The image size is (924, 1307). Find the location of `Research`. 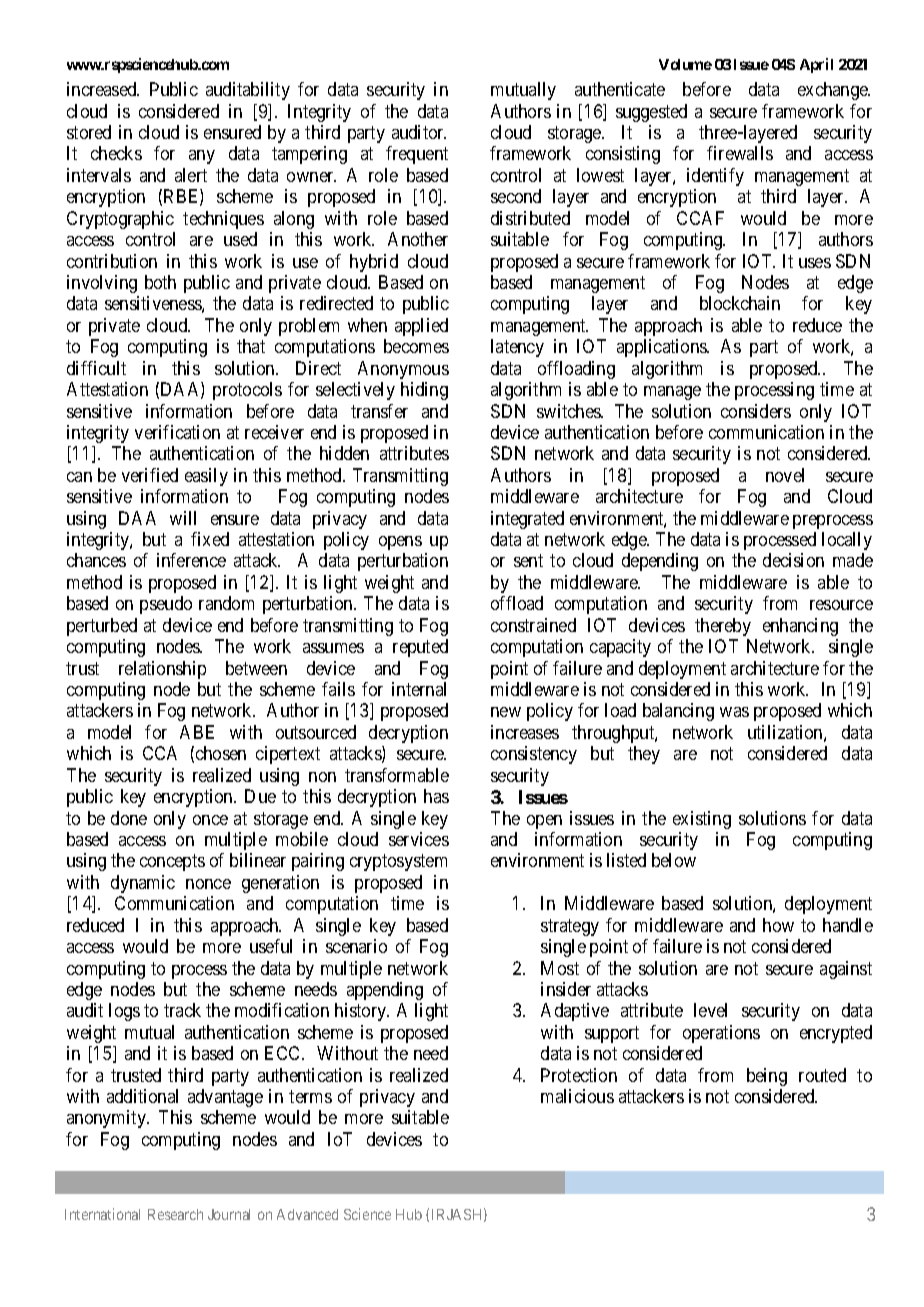

Research is located at coordinates (175, 1214).
